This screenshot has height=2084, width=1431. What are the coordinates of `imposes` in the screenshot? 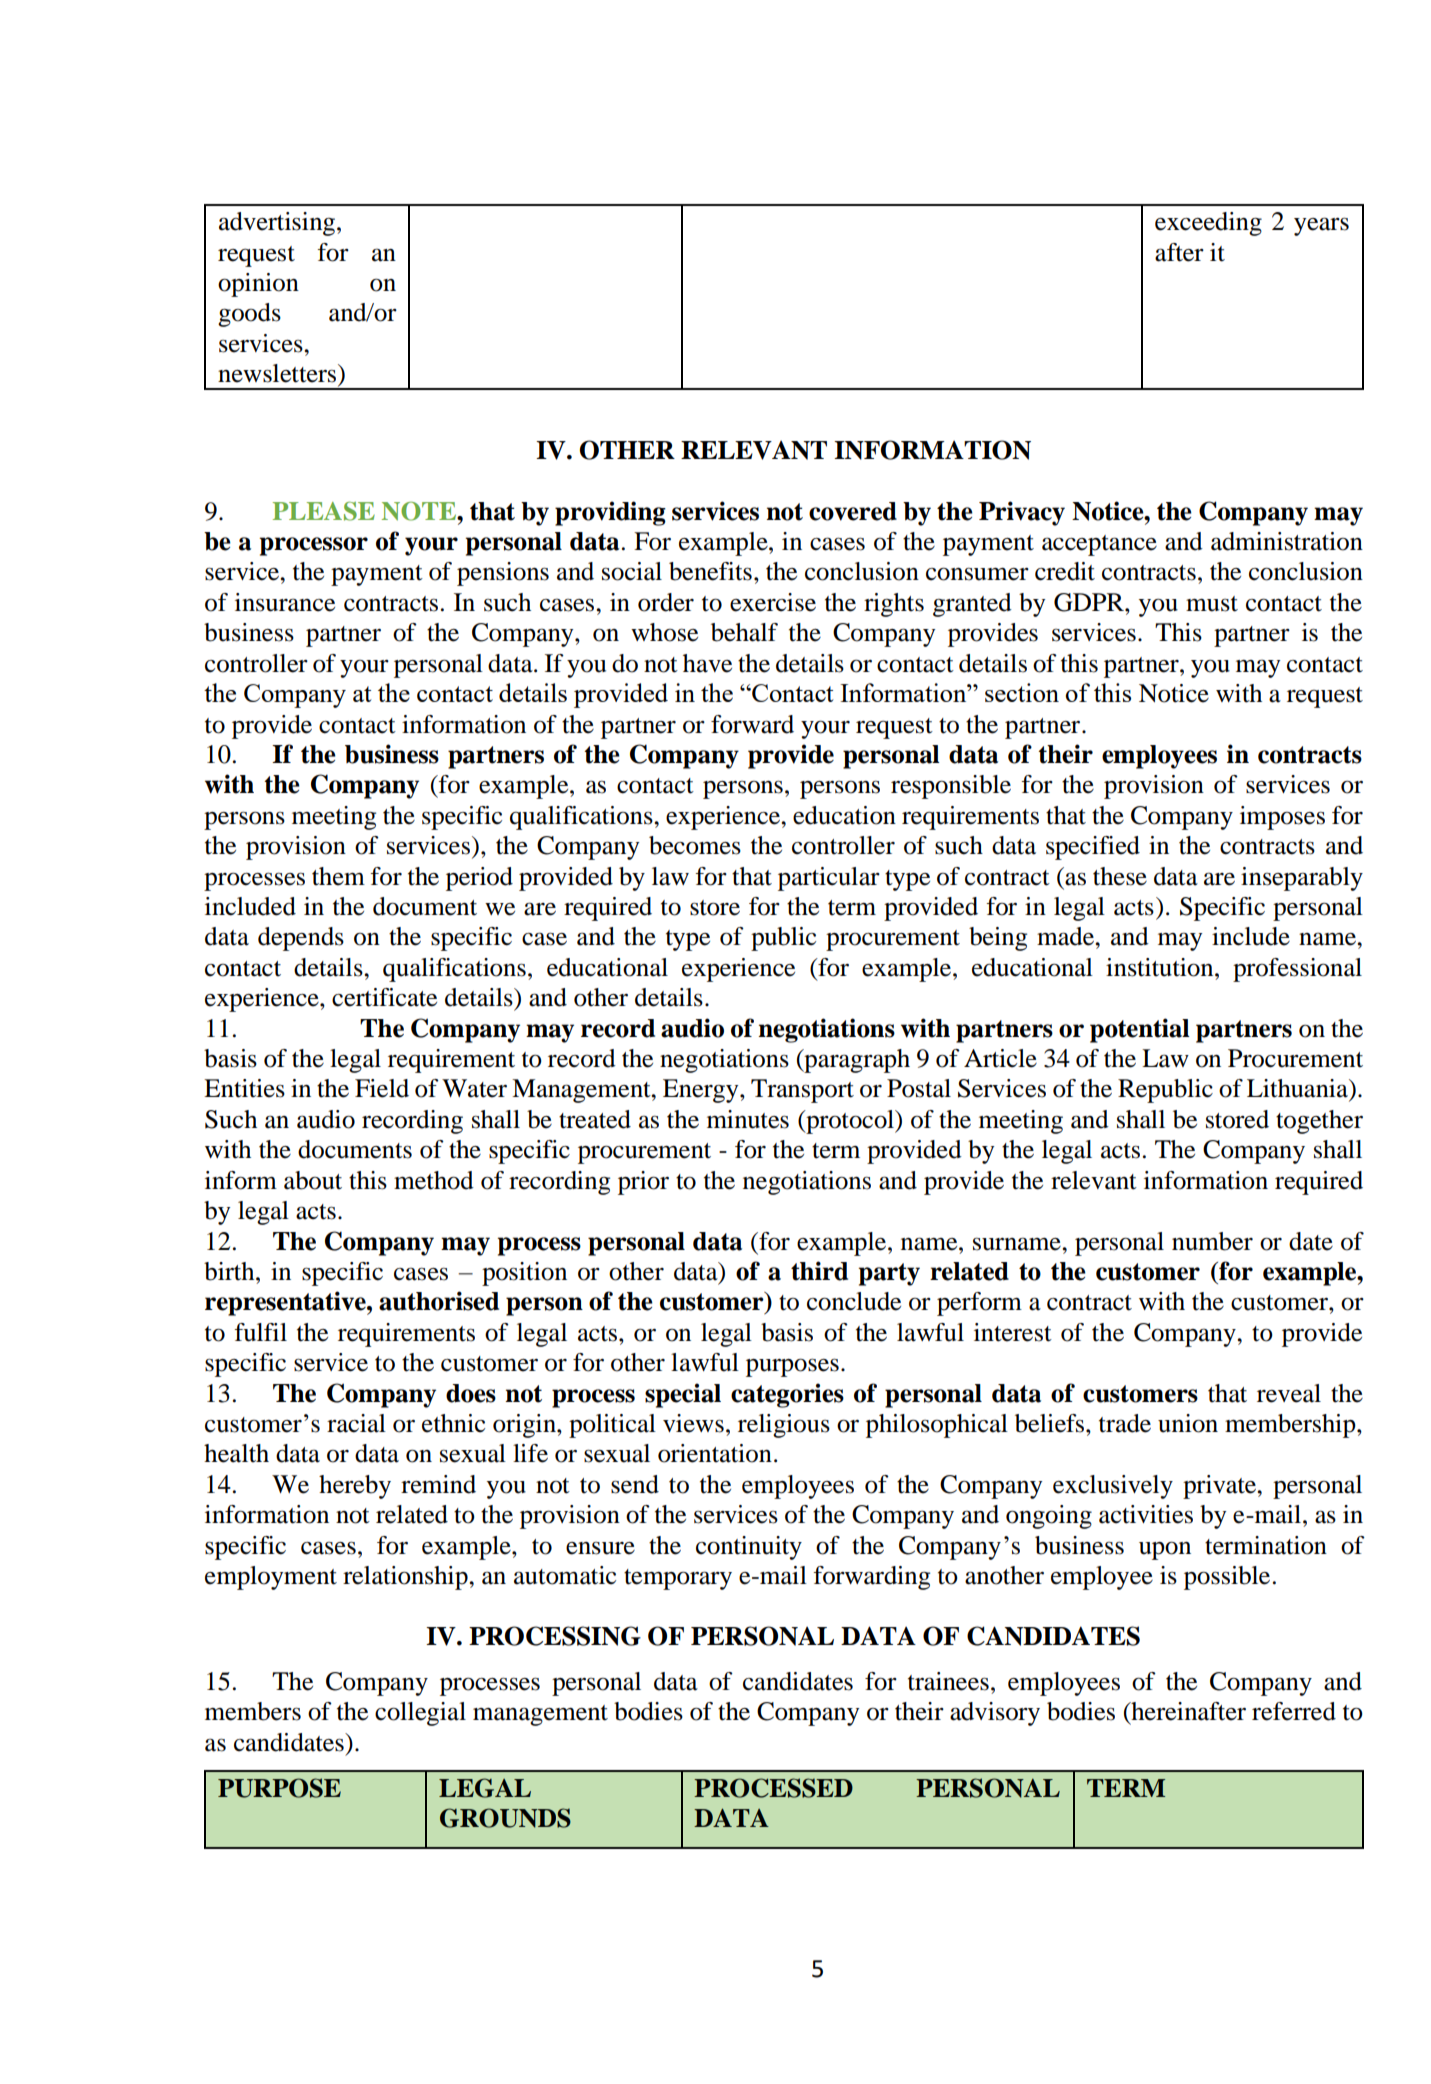 It's located at (1282, 818).
